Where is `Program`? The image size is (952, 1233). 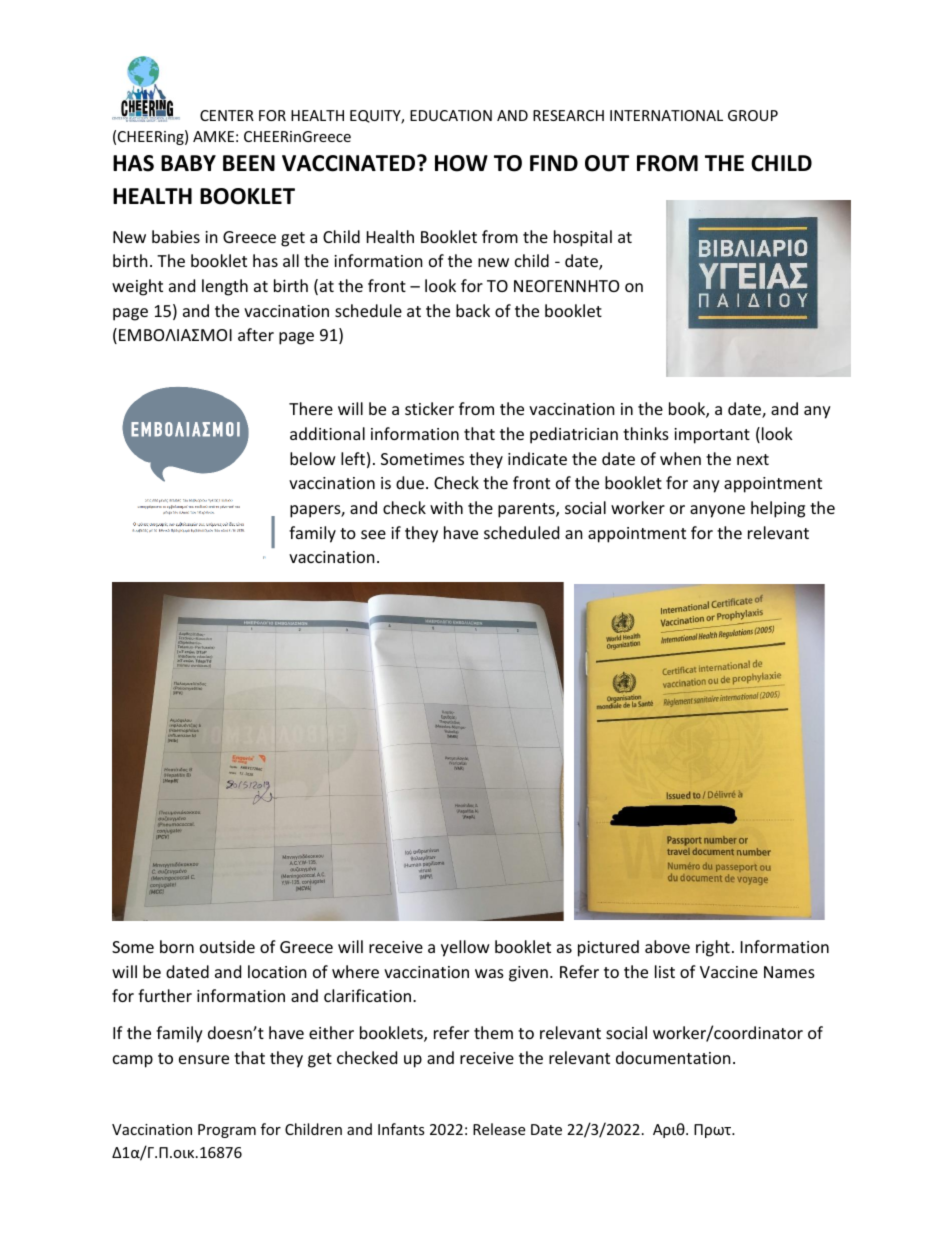
Program is located at coordinates (227, 1131).
